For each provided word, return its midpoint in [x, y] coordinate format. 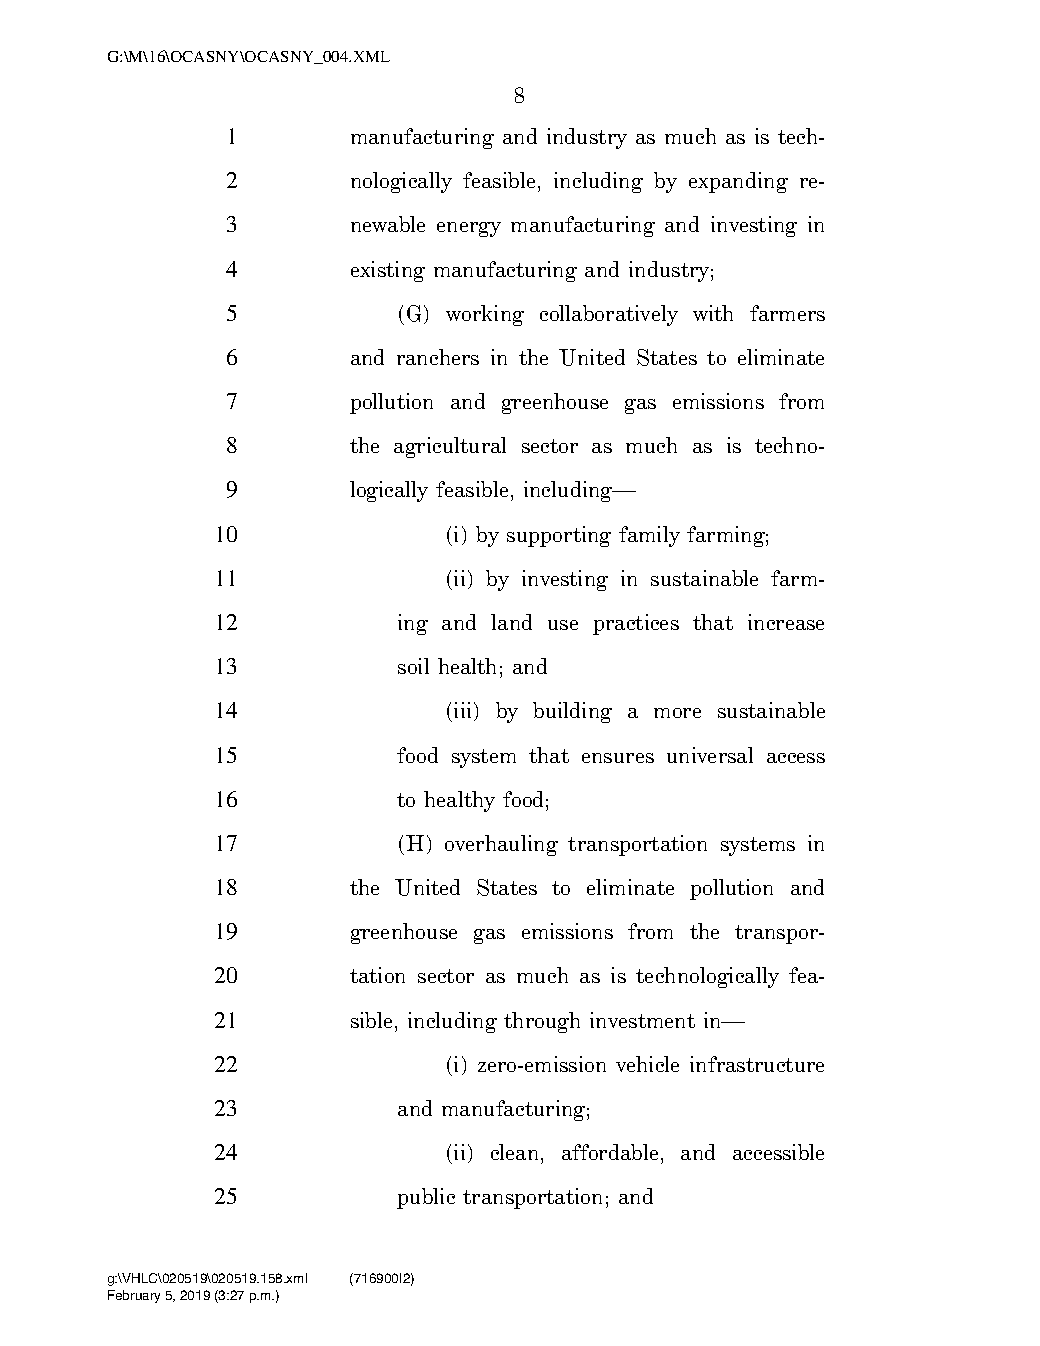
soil [413, 666]
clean [516, 1154]
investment [642, 1020]
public [426, 1198]
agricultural [450, 447]
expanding [738, 182]
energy [469, 229]
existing [388, 271]
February [134, 1296]
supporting [559, 536]
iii [464, 711]
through [542, 1022]
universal [710, 755]
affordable [610, 1152]
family [649, 536]
